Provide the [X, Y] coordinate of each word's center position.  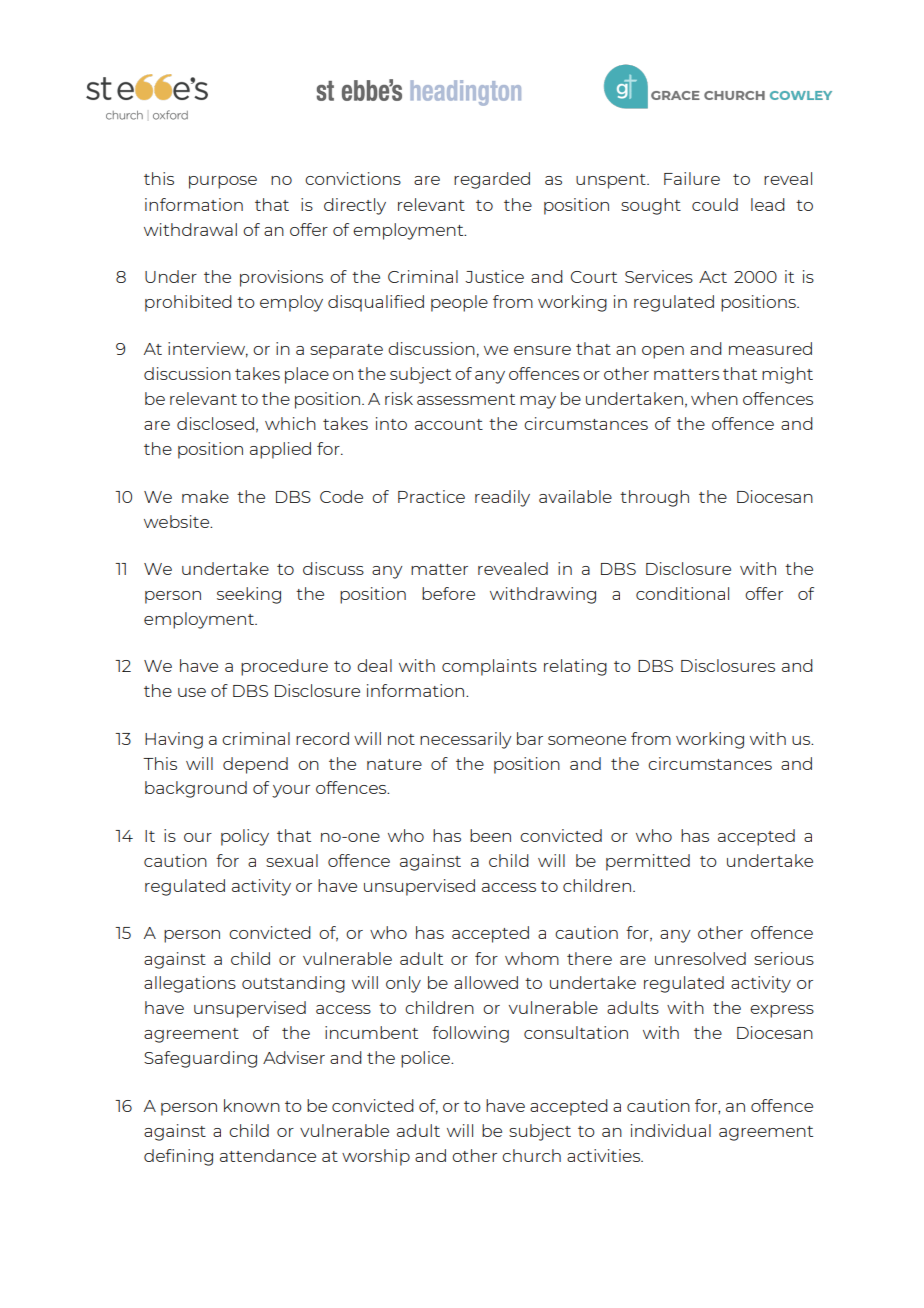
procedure [284, 667]
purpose [223, 182]
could [715, 204]
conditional [682, 593]
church [531, 1155]
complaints [489, 667]
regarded [492, 180]
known [252, 1105]
